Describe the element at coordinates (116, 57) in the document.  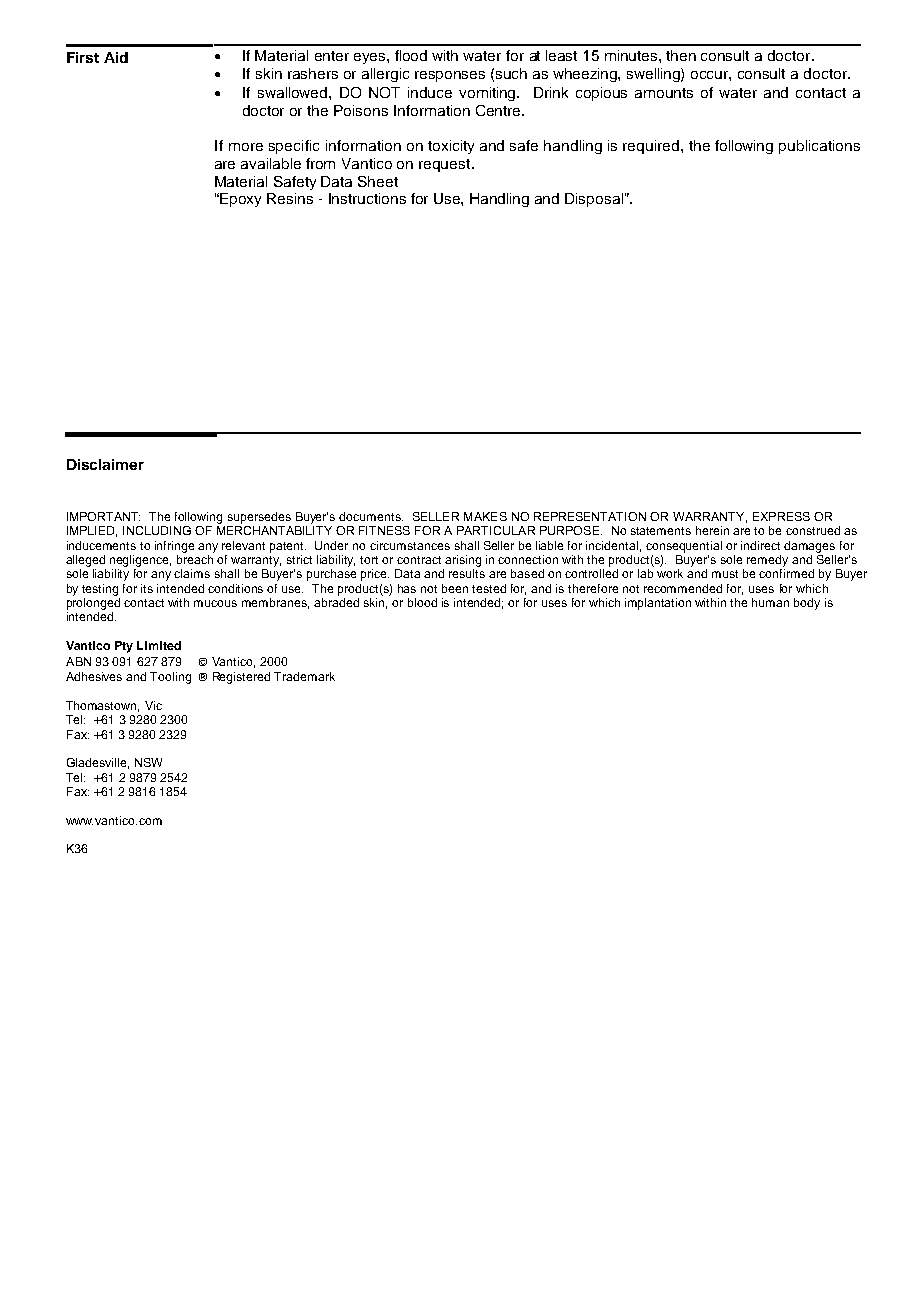
I see `Aid` at that location.
